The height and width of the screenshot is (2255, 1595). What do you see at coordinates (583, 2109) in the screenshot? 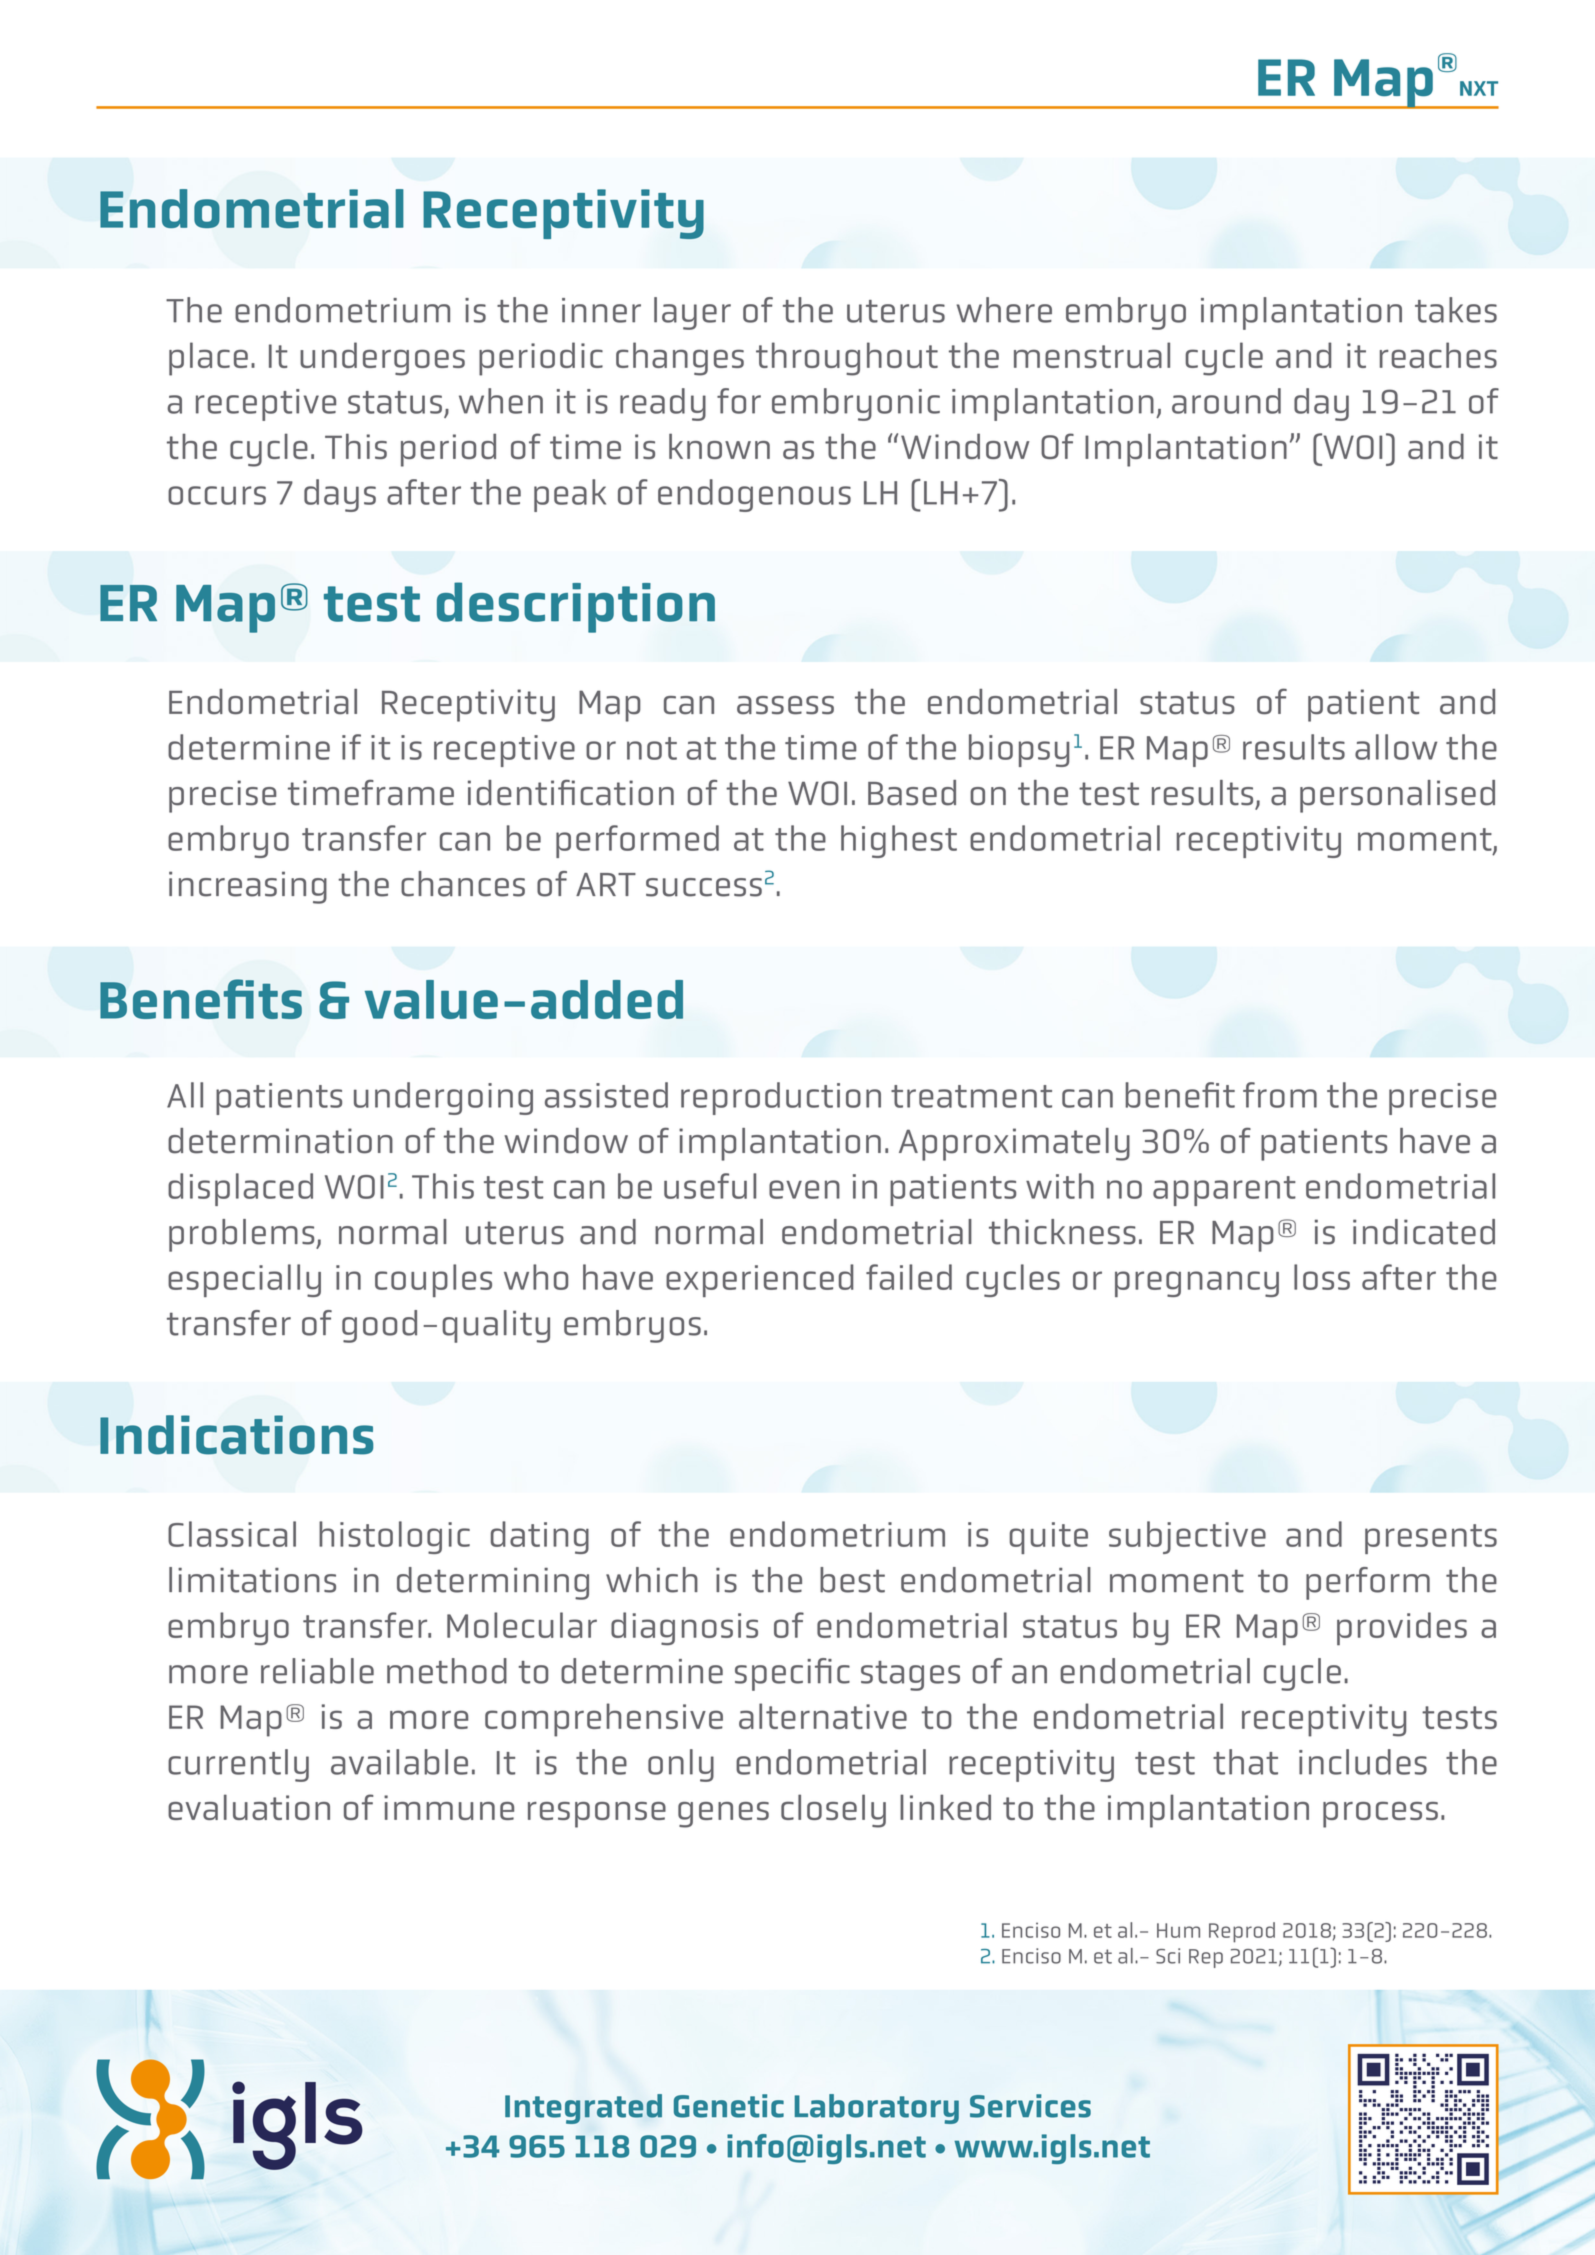
I see `Integrated` at bounding box center [583, 2109].
